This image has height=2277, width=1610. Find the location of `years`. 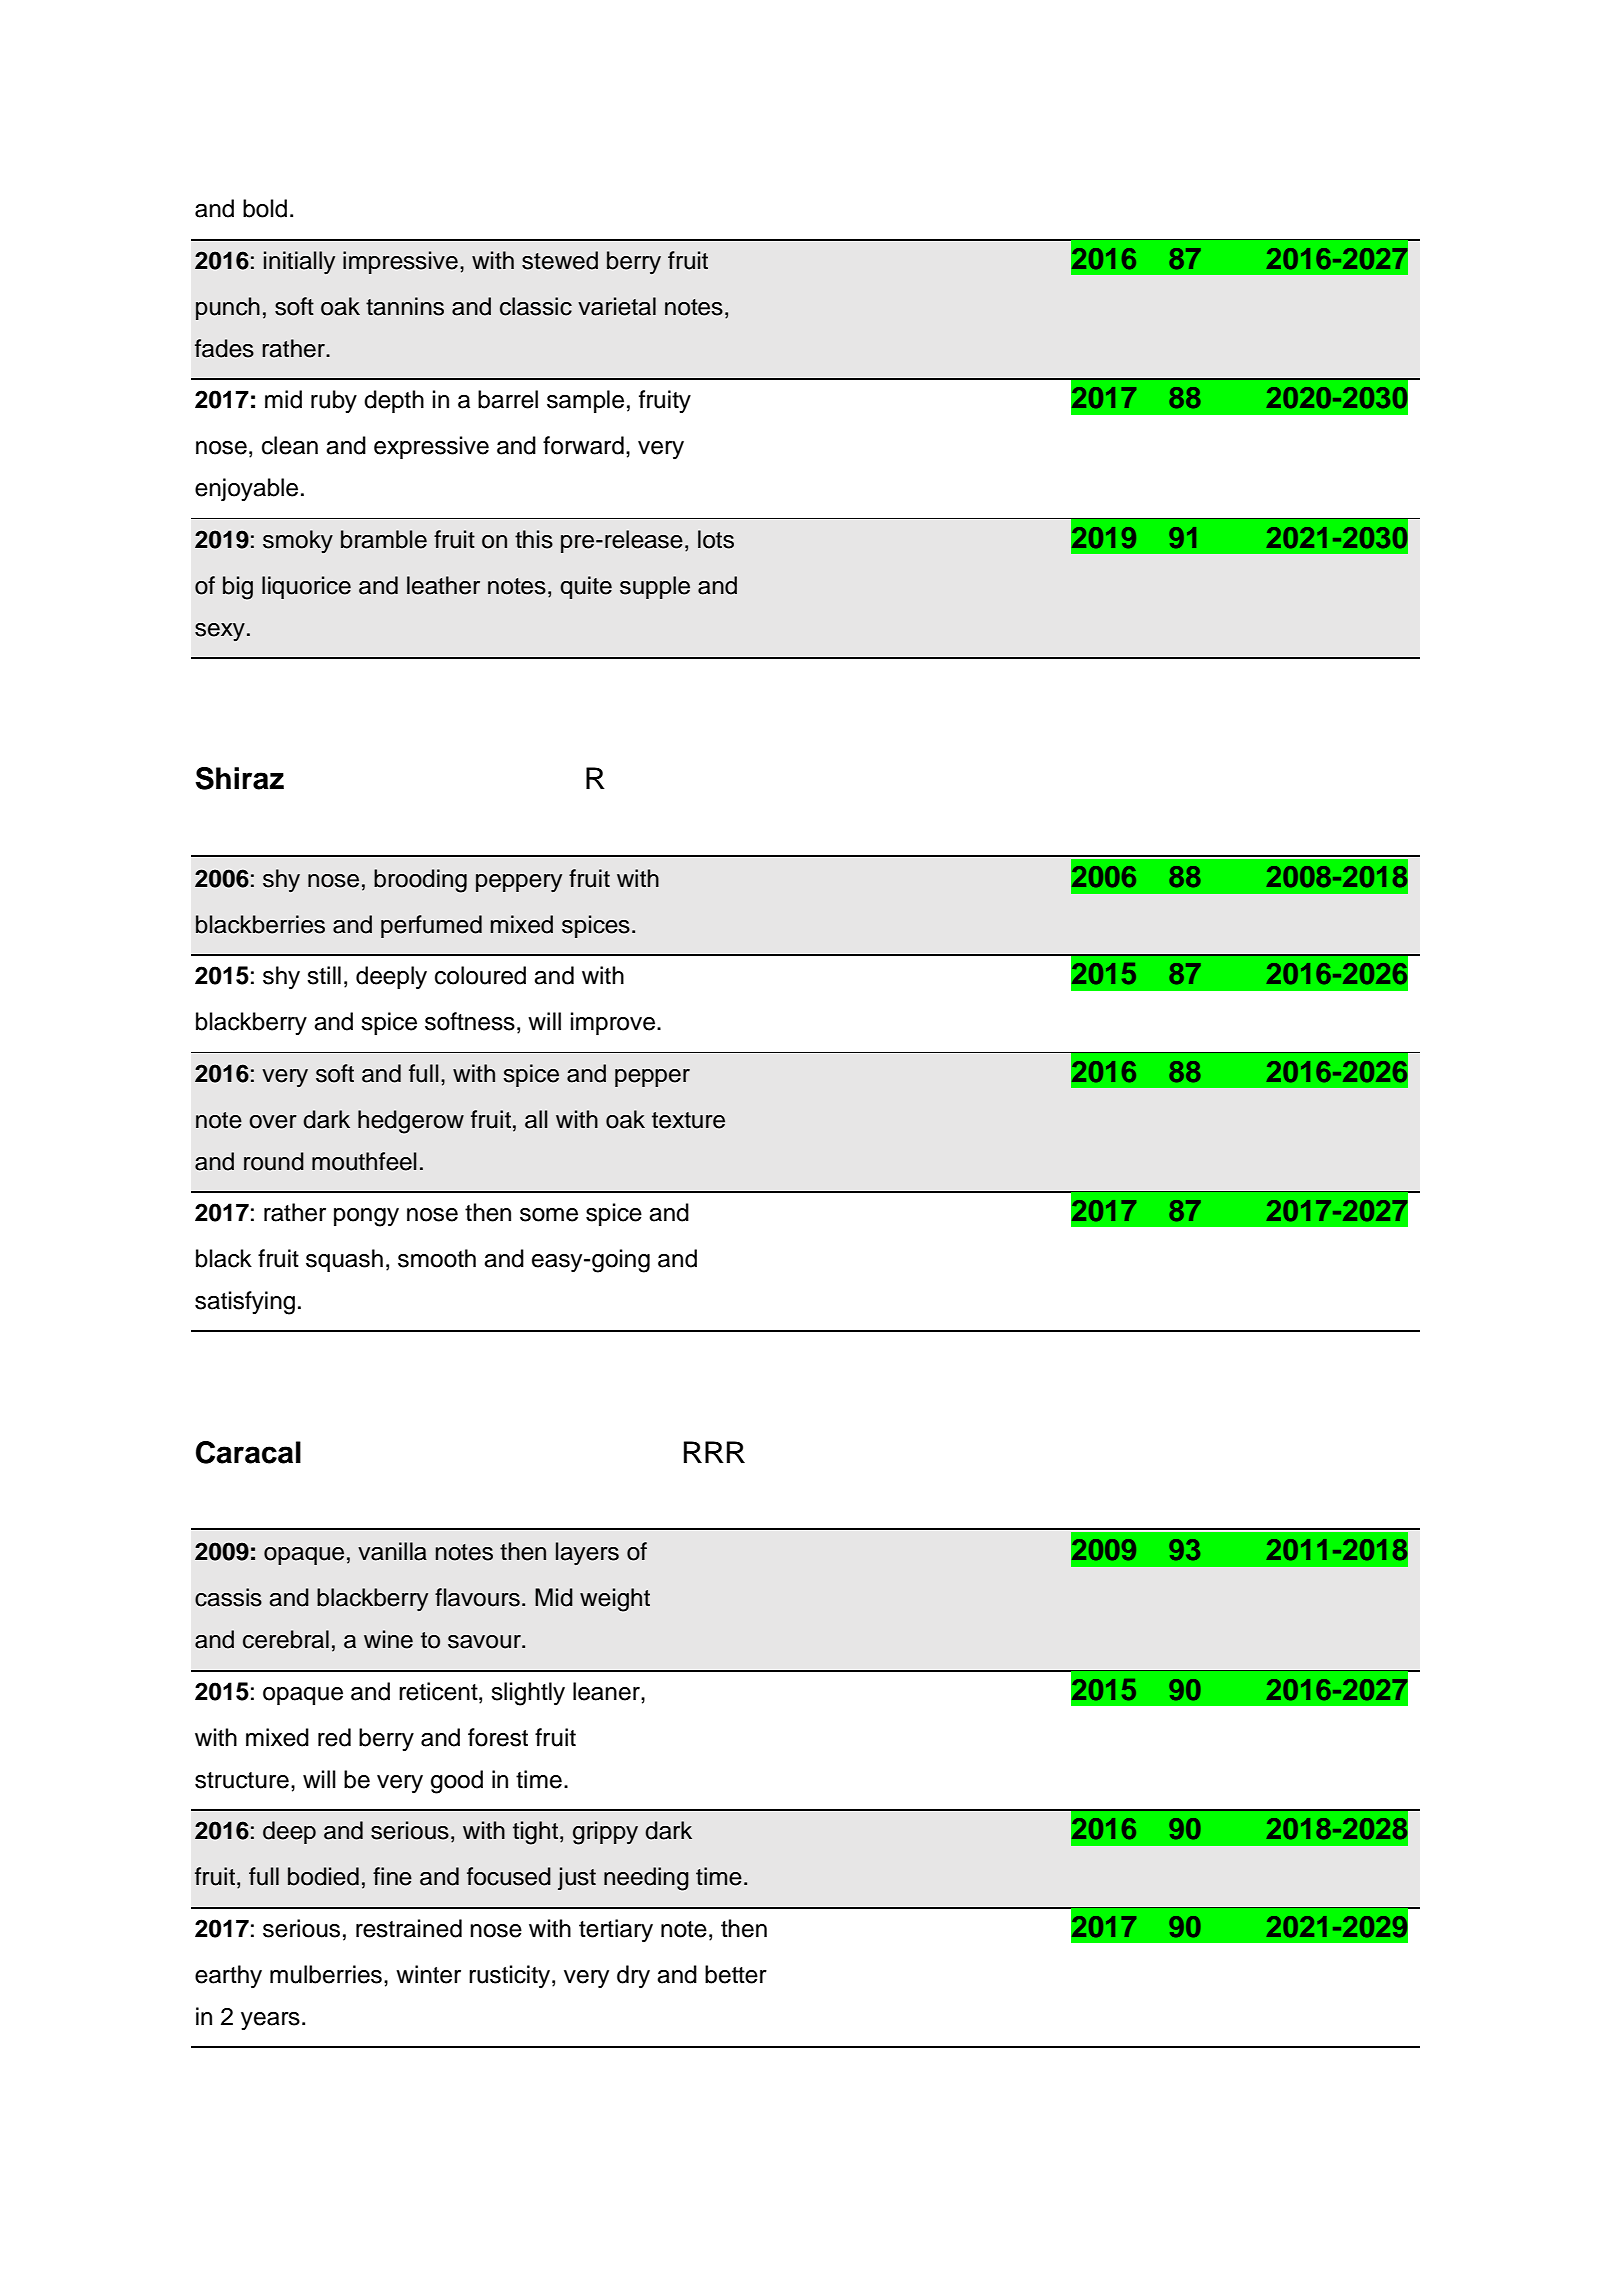

years is located at coordinates (270, 2021).
